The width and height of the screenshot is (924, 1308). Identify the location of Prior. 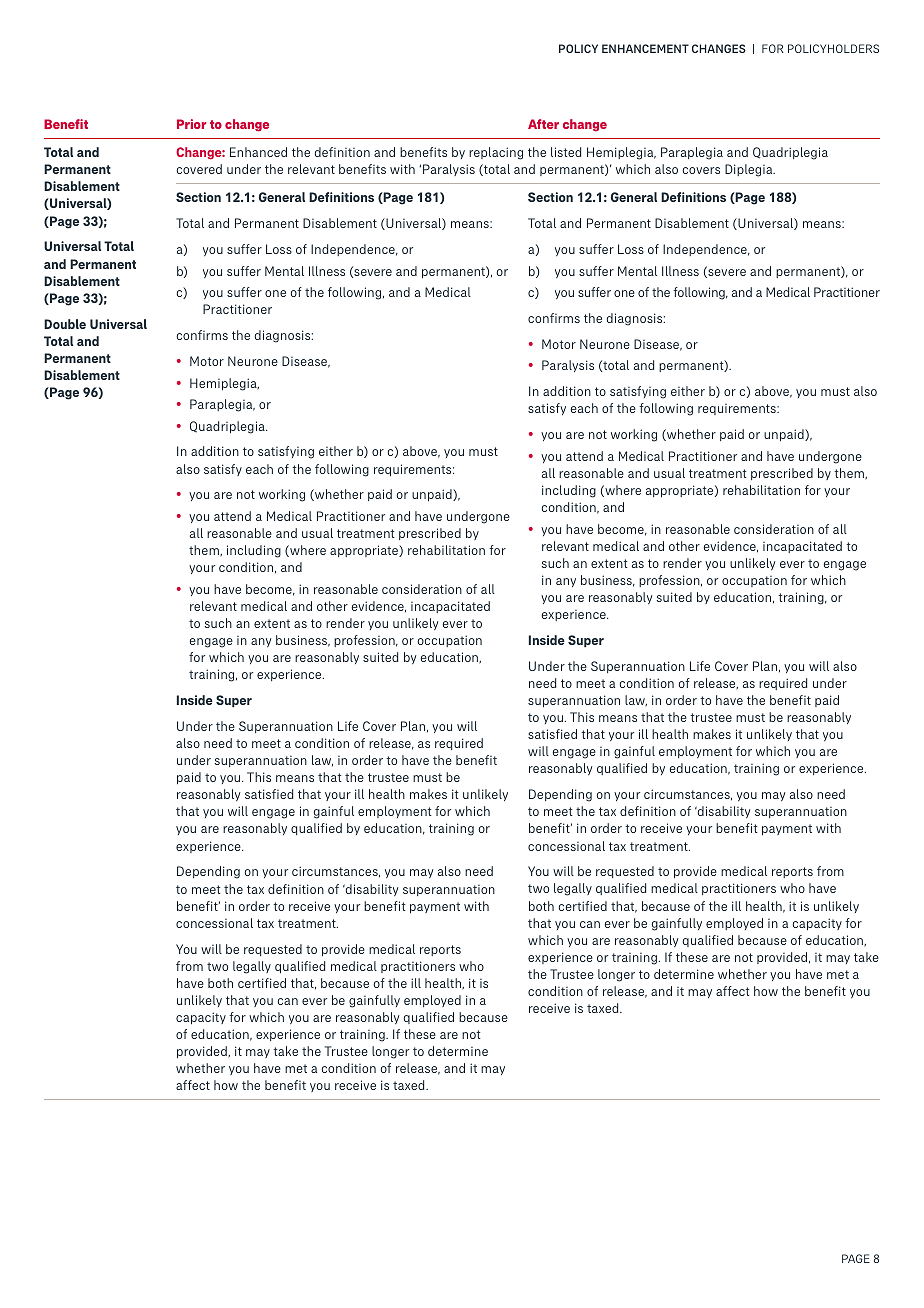
(191, 124).
